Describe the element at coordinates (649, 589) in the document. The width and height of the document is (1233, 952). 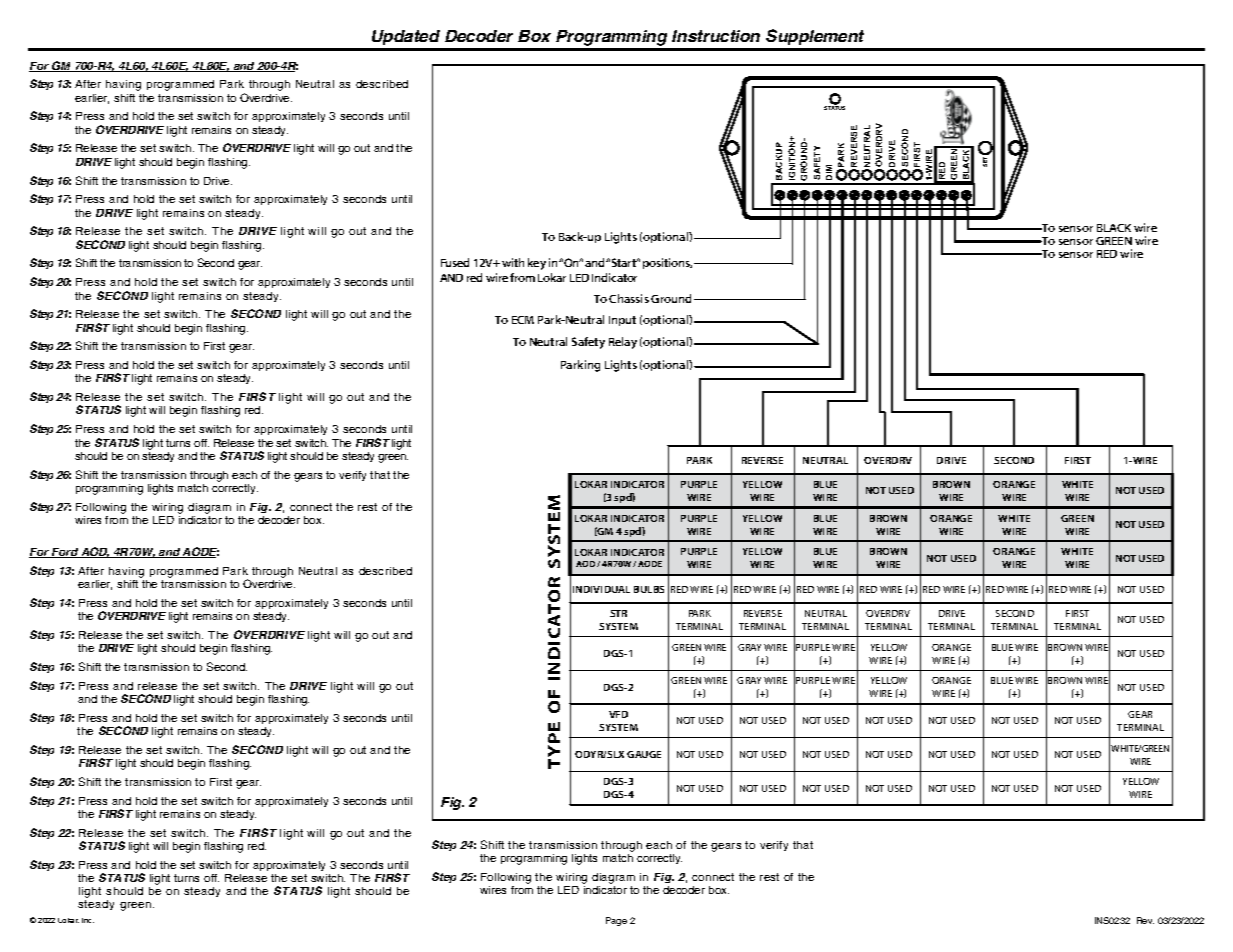
I see `BULBS` at that location.
